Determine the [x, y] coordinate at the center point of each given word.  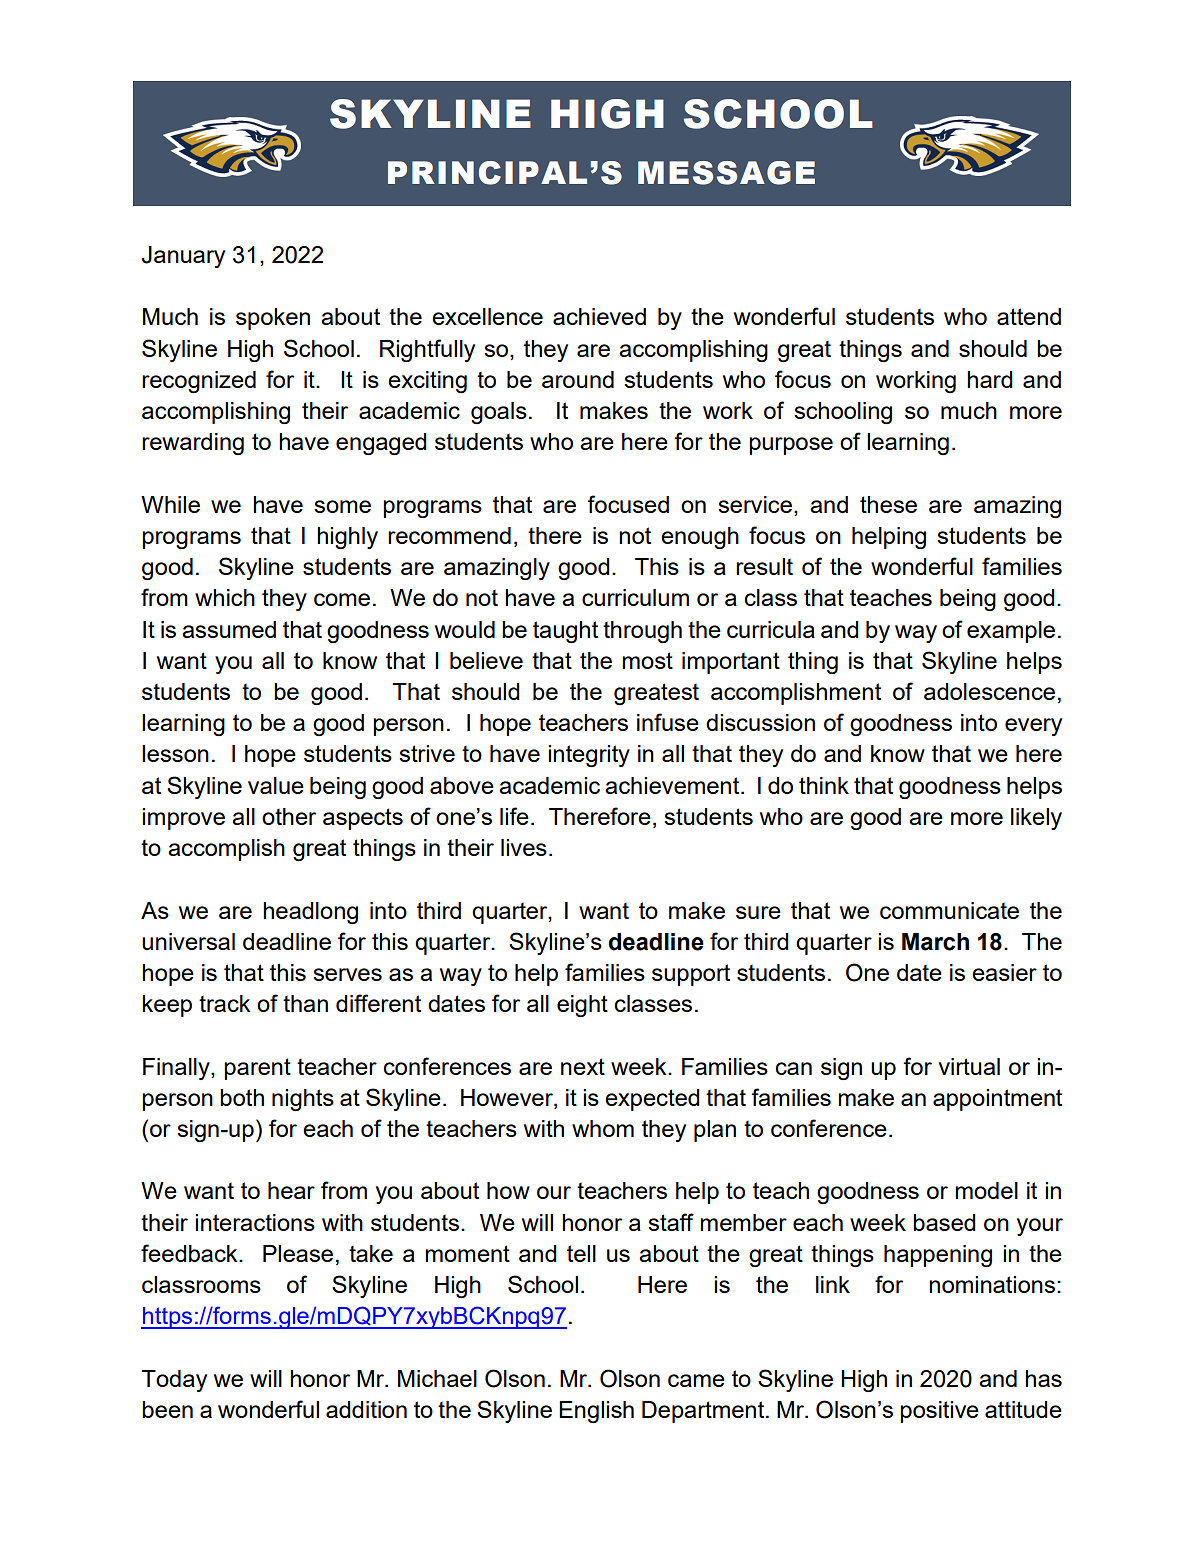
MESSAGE [726, 173]
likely [1036, 819]
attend [1029, 316]
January [183, 257]
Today [174, 1381]
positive [939, 1412]
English [596, 1412]
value [276, 785]
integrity [589, 756]
